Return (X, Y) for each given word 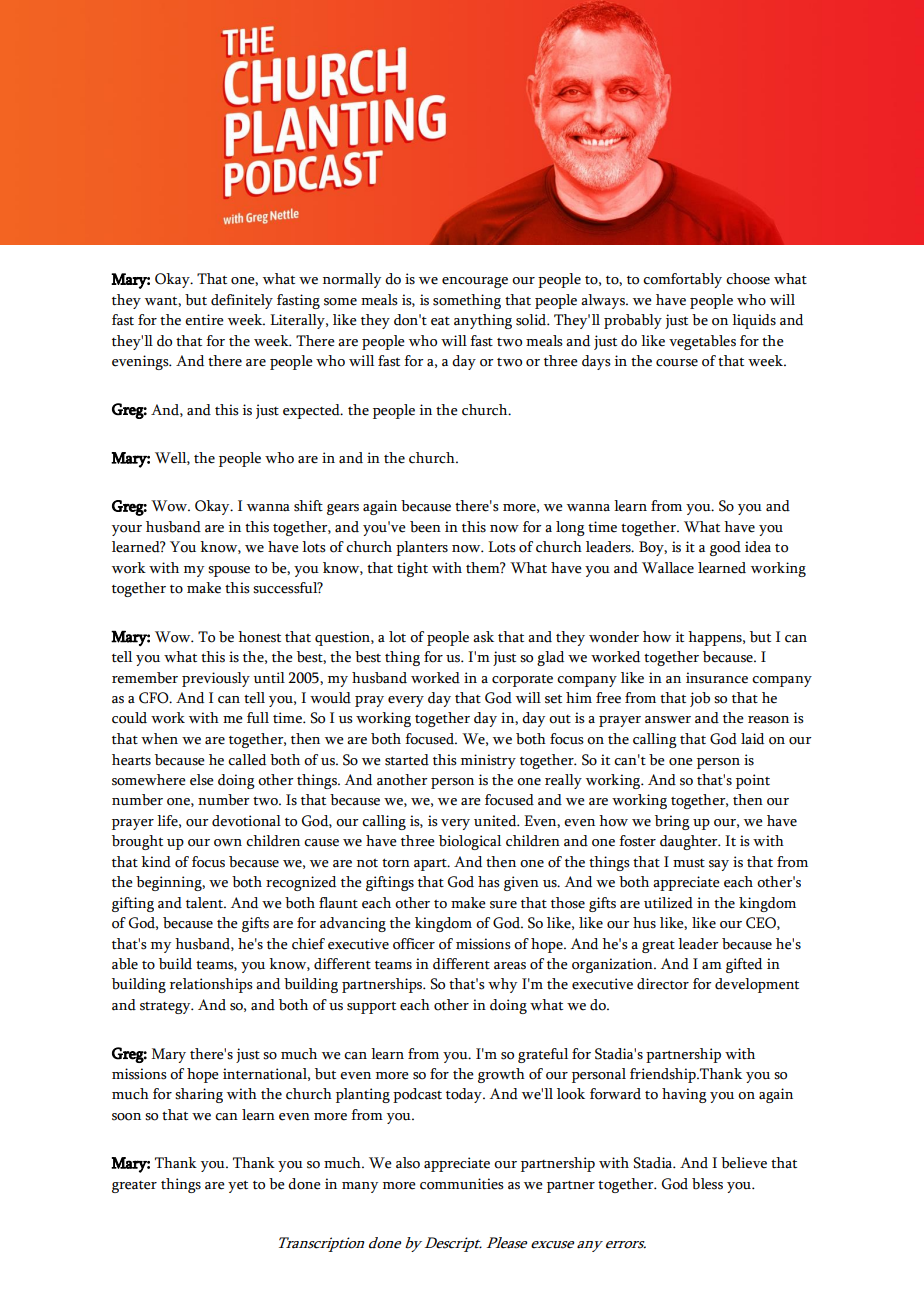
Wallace (668, 568)
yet (238, 1186)
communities (462, 1184)
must (689, 863)
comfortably (682, 280)
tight (412, 569)
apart (431, 865)
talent (205, 903)
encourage (475, 282)
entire (204, 320)
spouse (229, 571)
